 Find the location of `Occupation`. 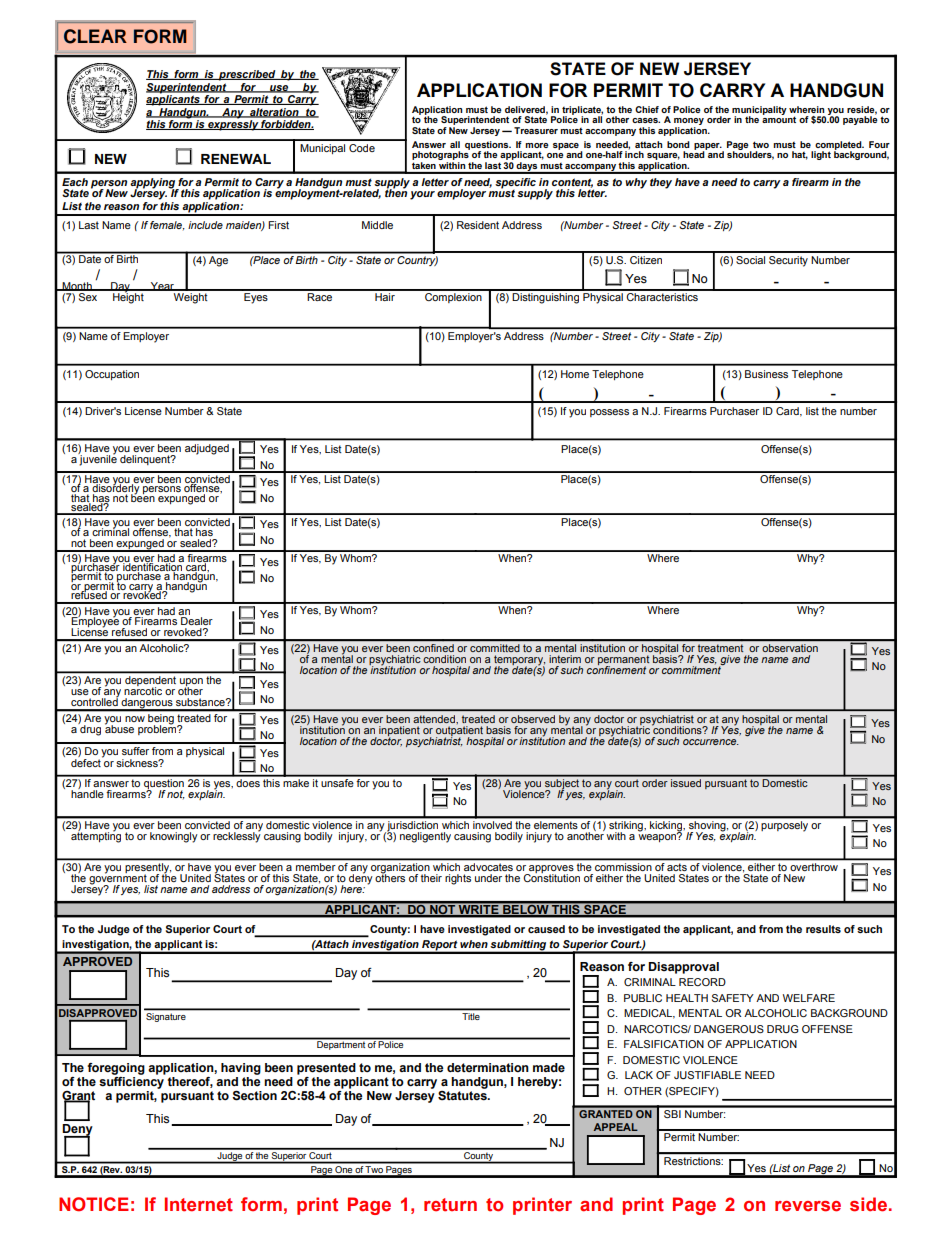

Occupation is located at coordinates (112, 375).
